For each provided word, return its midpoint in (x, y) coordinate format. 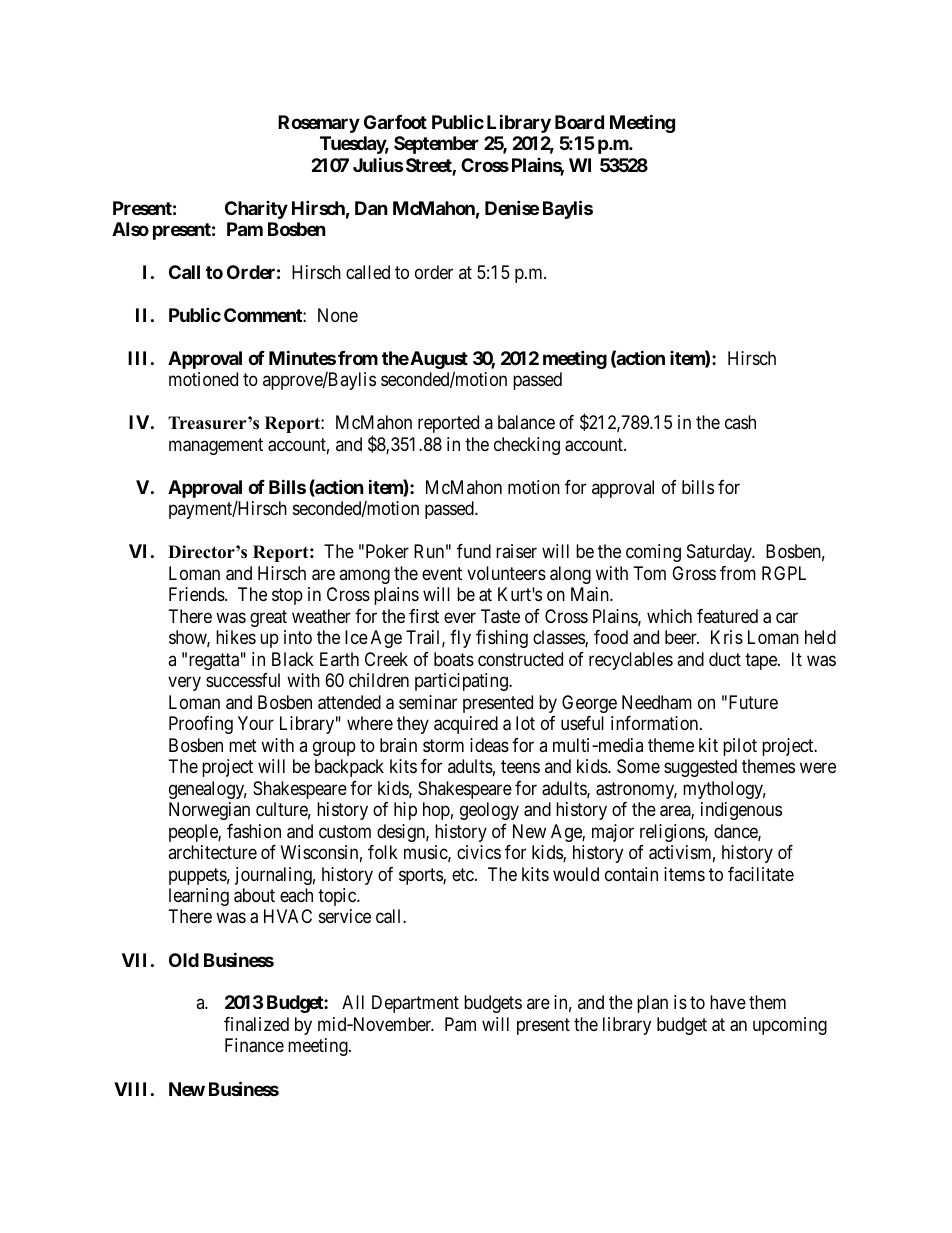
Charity (256, 210)
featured (727, 616)
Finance (254, 1045)
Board (579, 122)
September (436, 145)
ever (460, 617)
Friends (197, 594)
